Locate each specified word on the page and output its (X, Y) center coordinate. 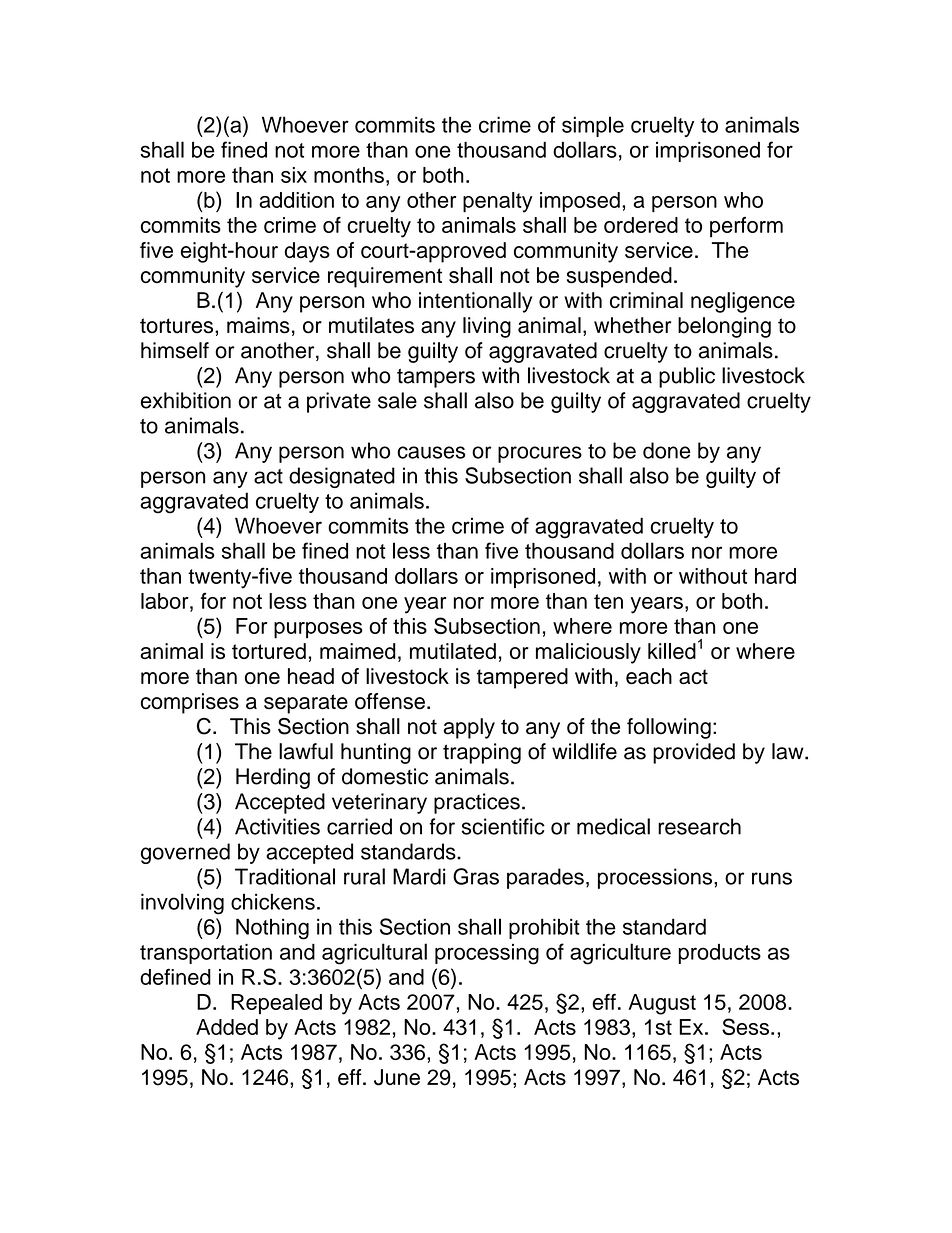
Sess (745, 1026)
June (397, 1077)
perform (746, 227)
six (294, 175)
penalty (498, 202)
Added (227, 1027)
